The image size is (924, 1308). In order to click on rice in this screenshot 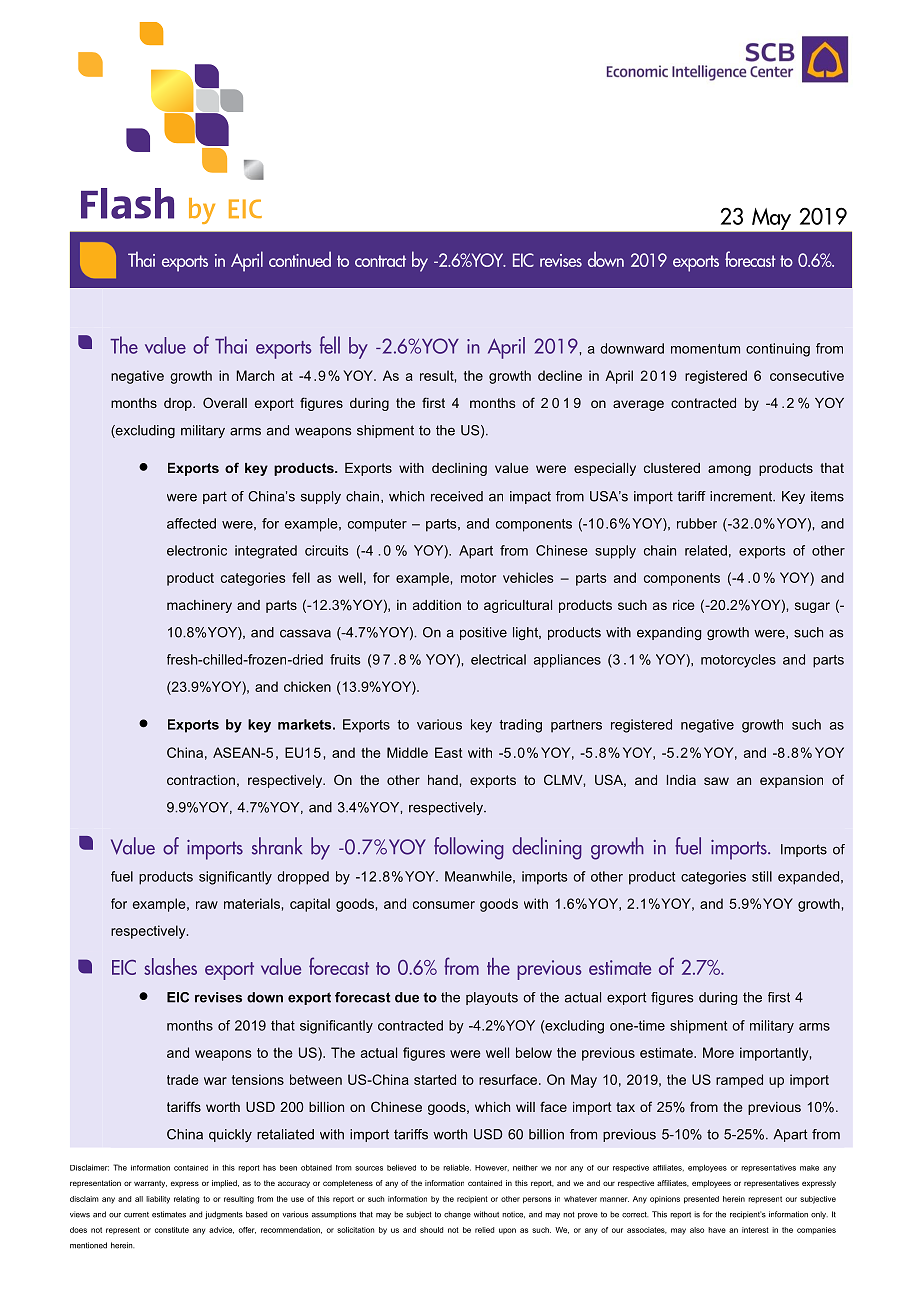, I will do `click(684, 605)`.
